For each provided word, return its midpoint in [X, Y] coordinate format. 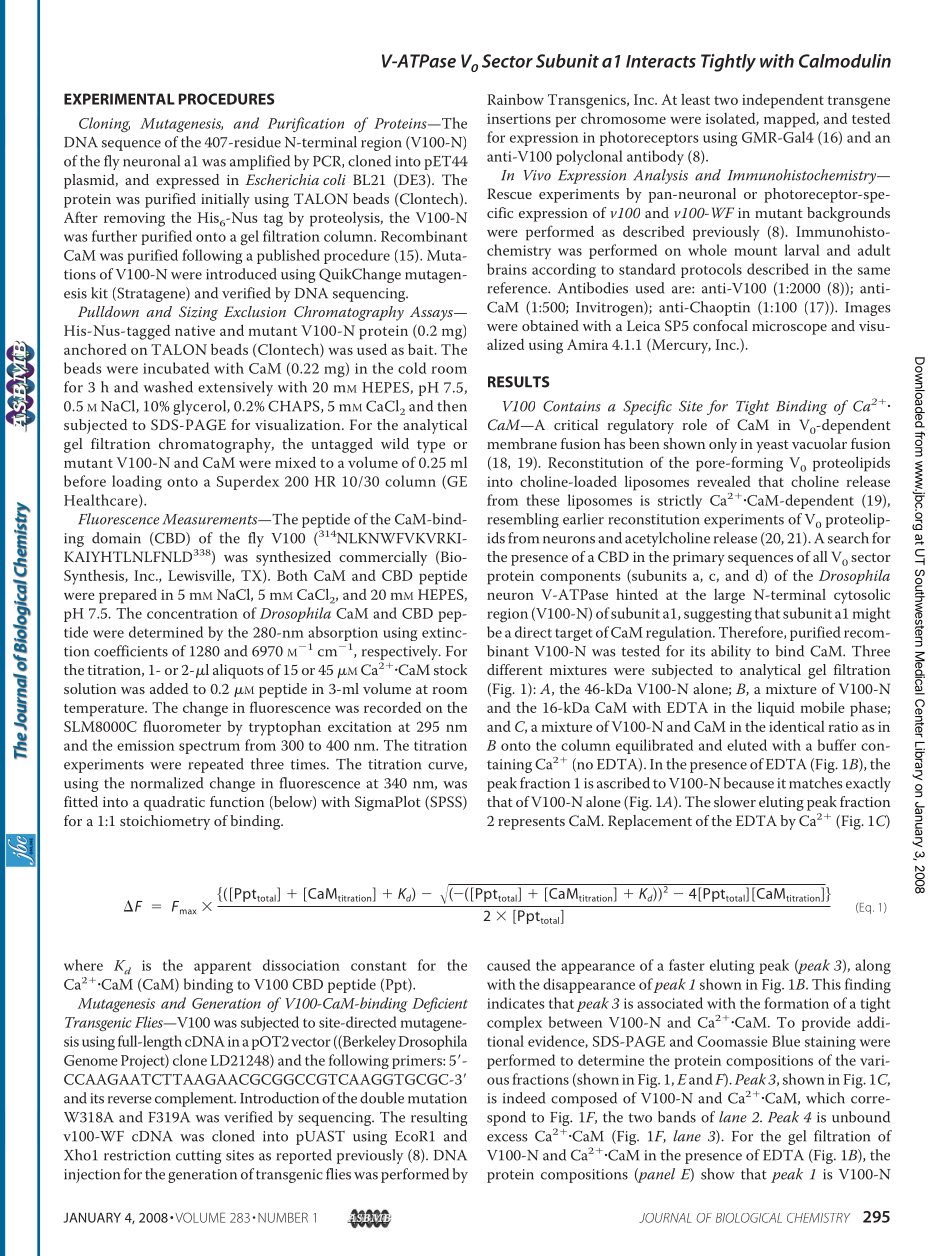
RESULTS [519, 382]
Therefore [752, 632]
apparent [223, 967]
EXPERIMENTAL [119, 99]
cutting [198, 1157]
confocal [720, 325]
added [169, 688]
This [826, 984]
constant [379, 966]
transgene [859, 102]
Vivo [537, 175]
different [515, 669]
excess [507, 1138]
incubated [176, 368]
